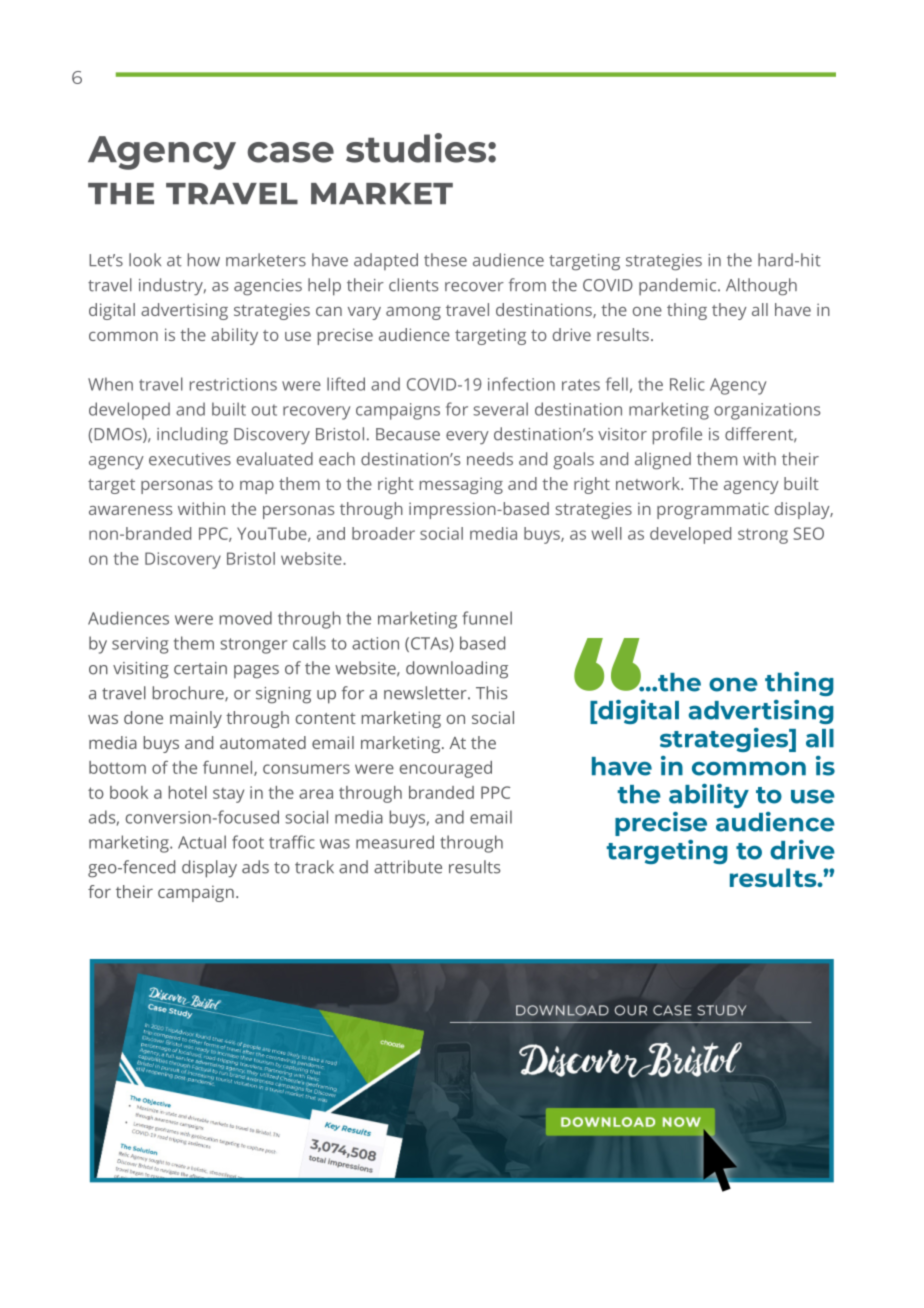 Image resolution: width=924 pixels, height=1308 pixels. What do you see at coordinates (131, 510) in the screenshot?
I see `awareness` at bounding box center [131, 510].
